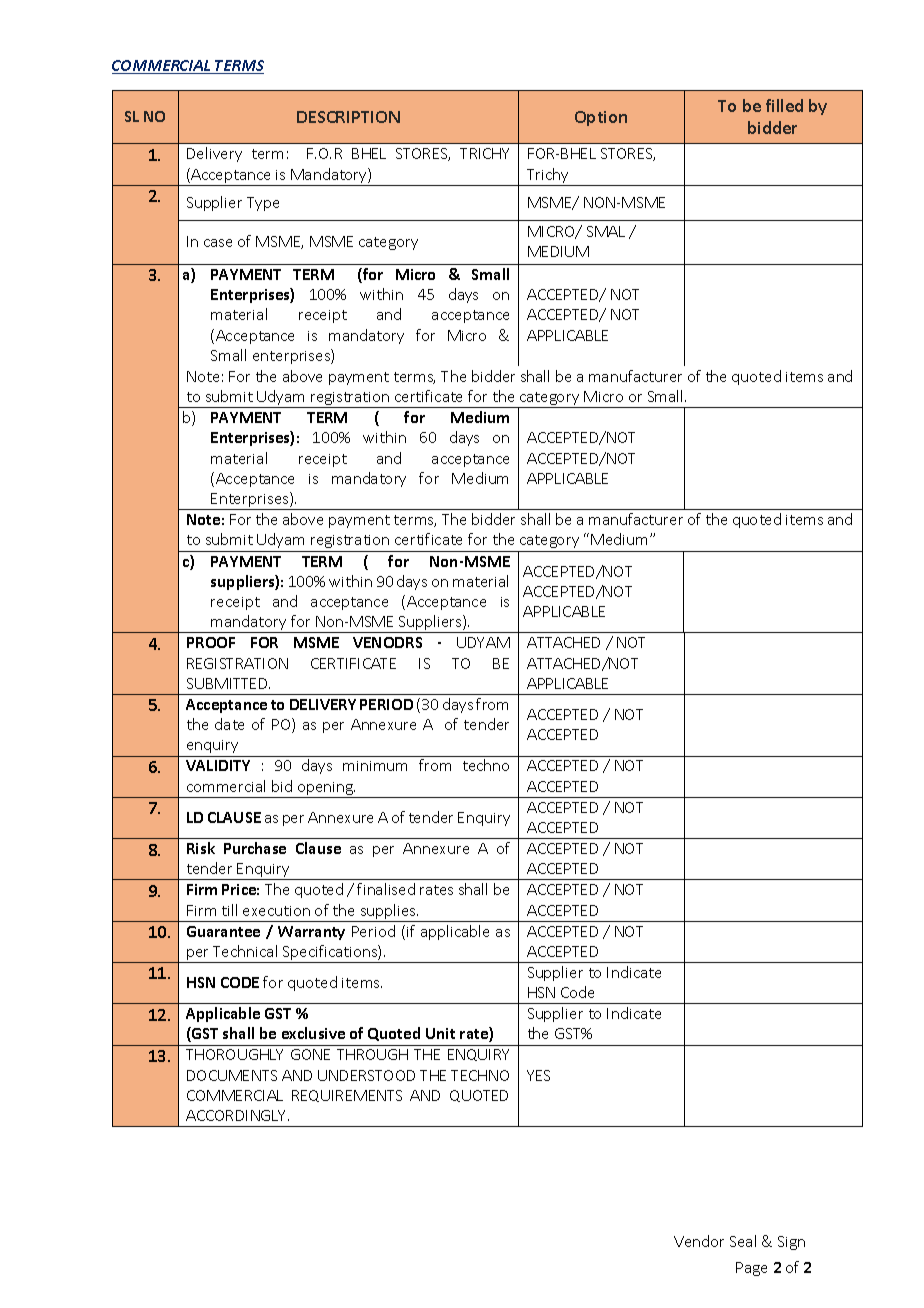 The height and width of the image is (1308, 924). Describe the element at coordinates (255, 848) in the image. I see `Purchase` at that location.
